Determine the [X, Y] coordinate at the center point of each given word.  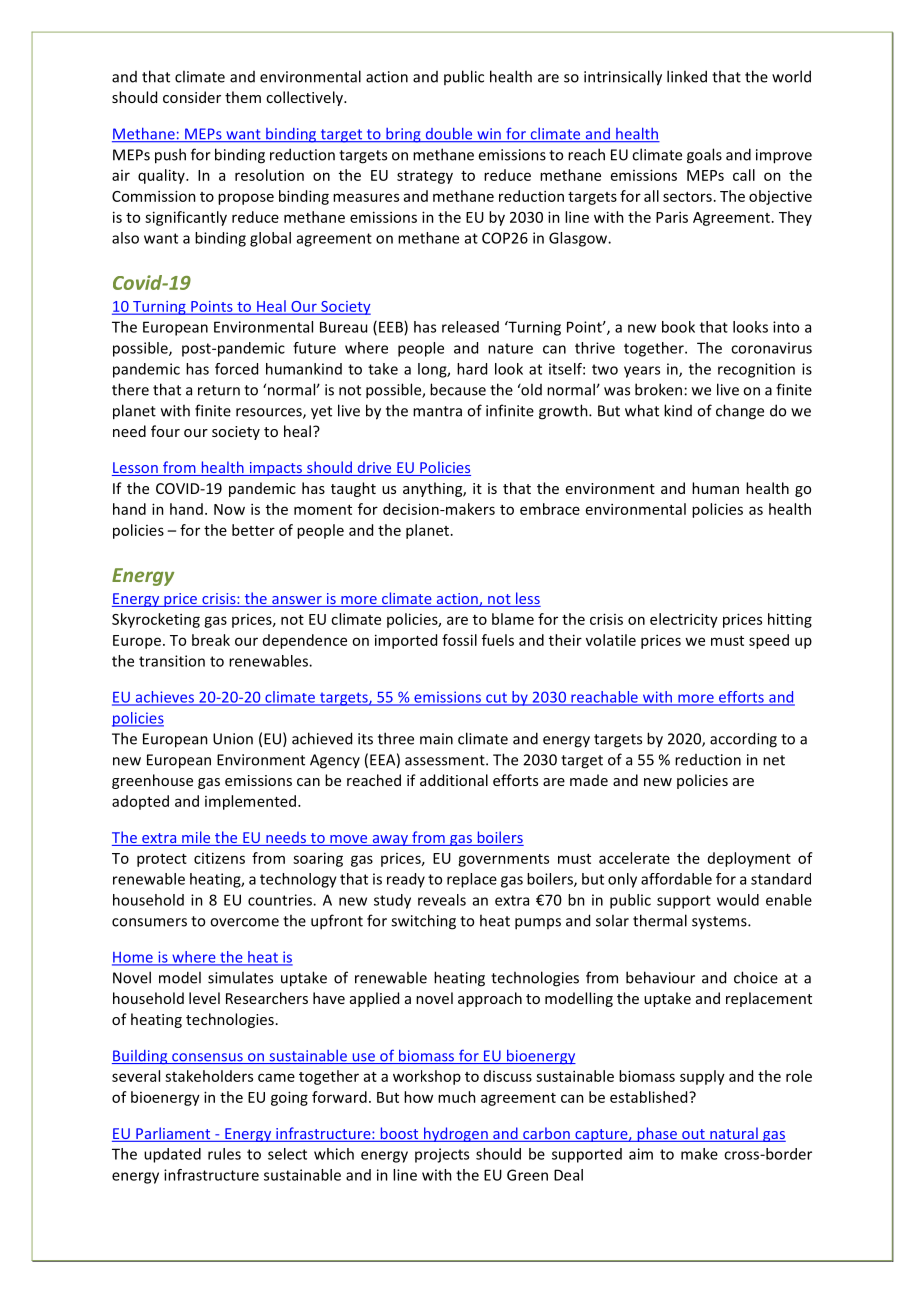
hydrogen [456, 1134]
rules [224, 1154]
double [449, 135]
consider [192, 97]
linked [687, 76]
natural [734, 1133]
